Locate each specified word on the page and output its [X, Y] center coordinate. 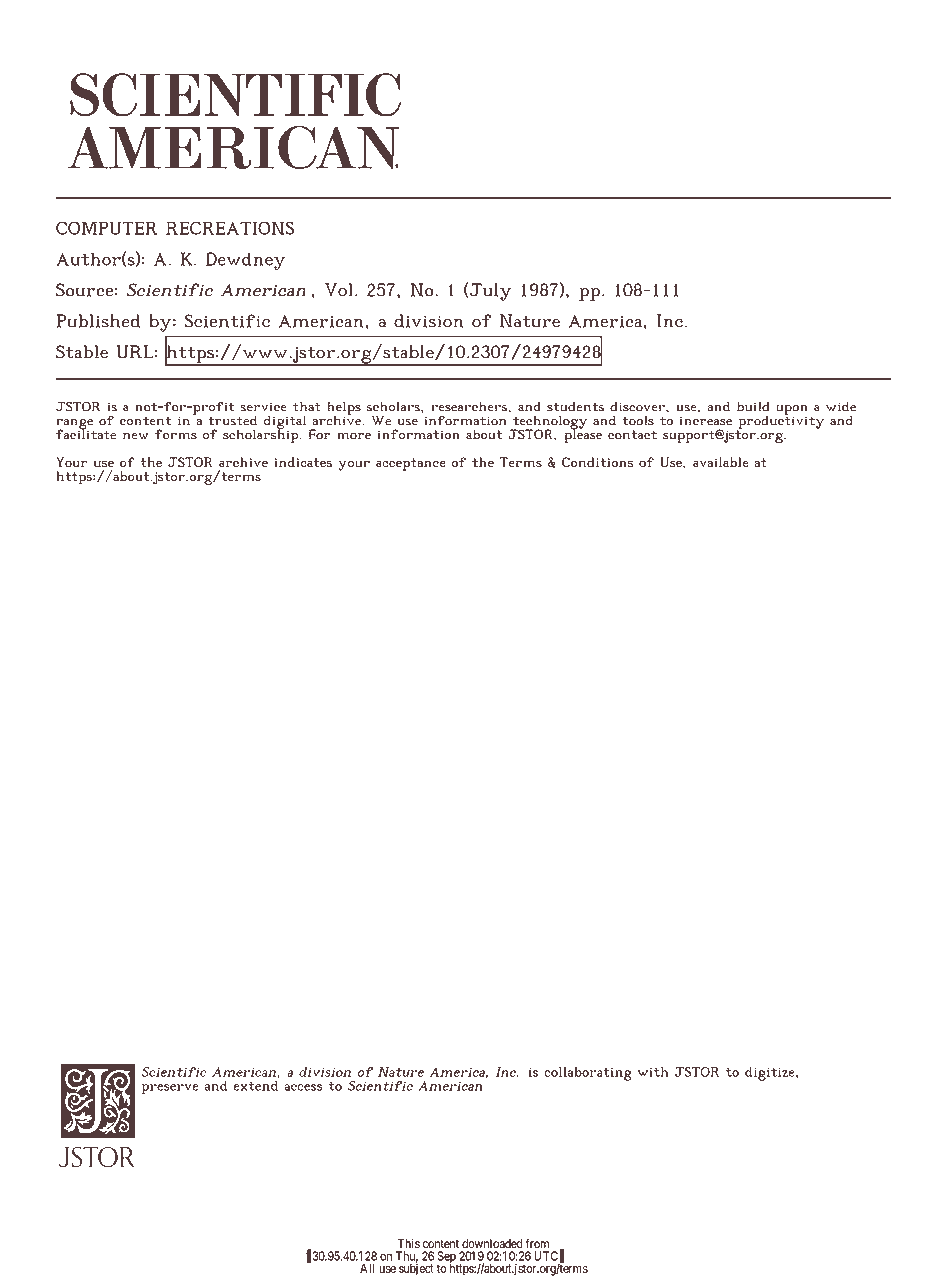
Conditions [597, 462]
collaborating [588, 1074]
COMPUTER [106, 228]
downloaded [492, 1244]
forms [176, 434]
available [720, 462]
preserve [170, 1089]
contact [632, 435]
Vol [339, 290]
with [653, 1072]
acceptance [411, 464]
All [367, 1268]
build [753, 406]
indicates [303, 462]
